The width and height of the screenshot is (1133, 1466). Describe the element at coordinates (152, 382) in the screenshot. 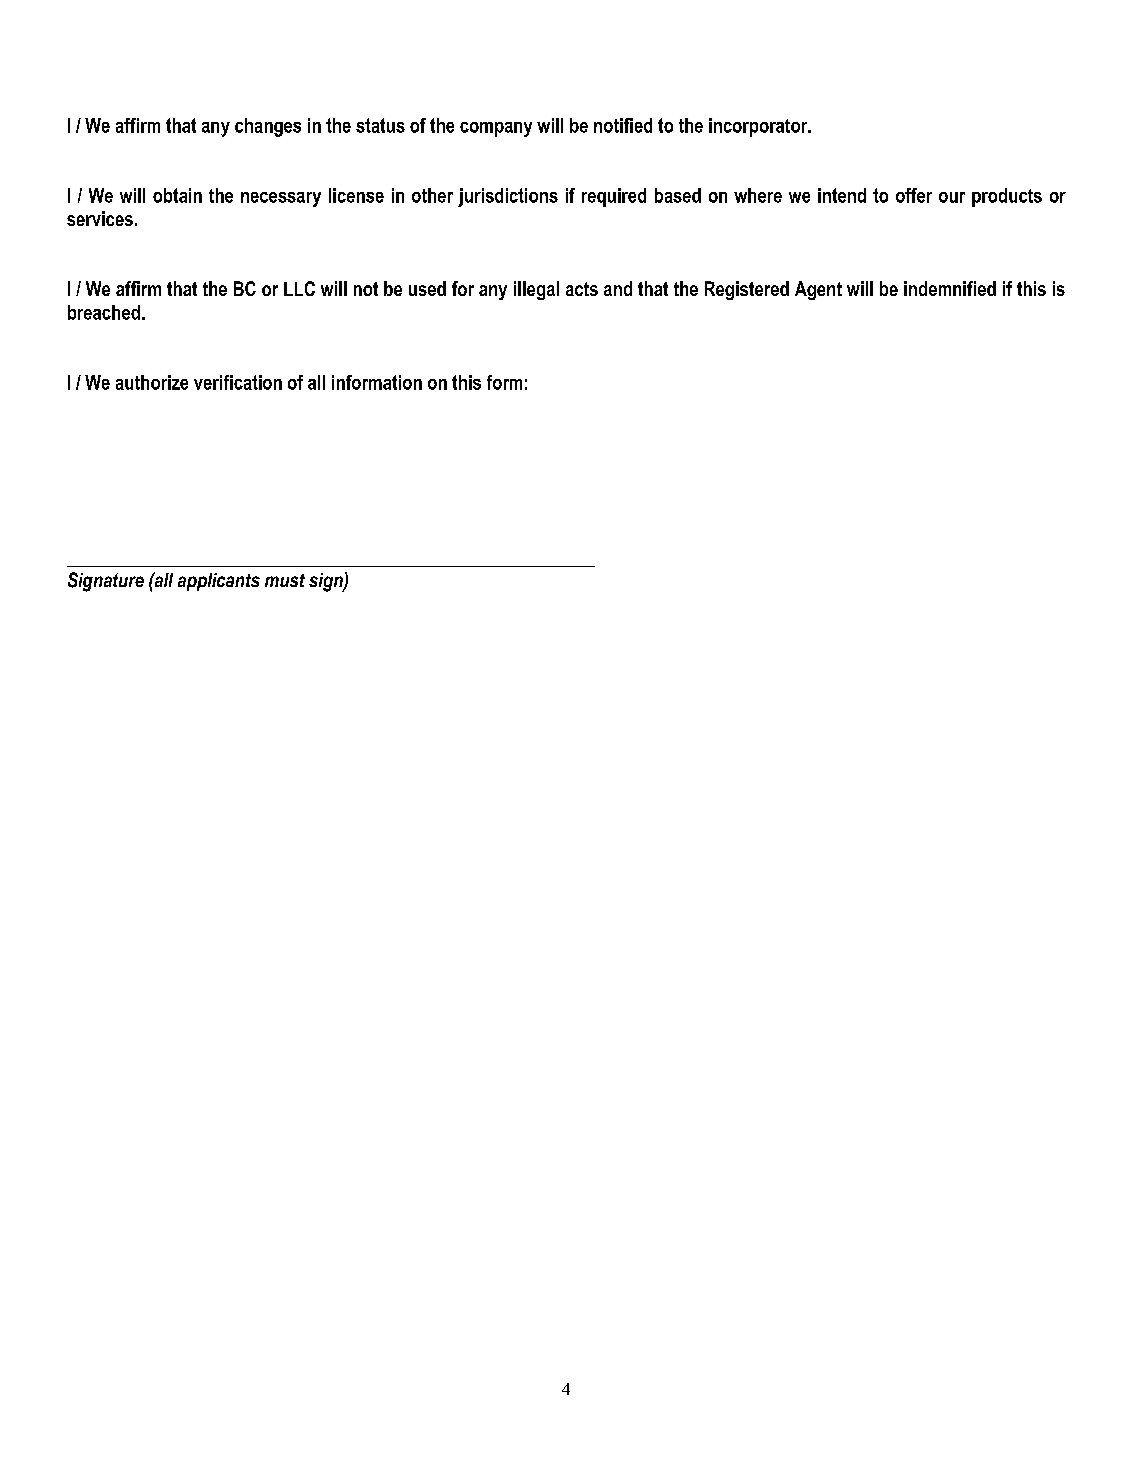

I see `authorize` at that location.
